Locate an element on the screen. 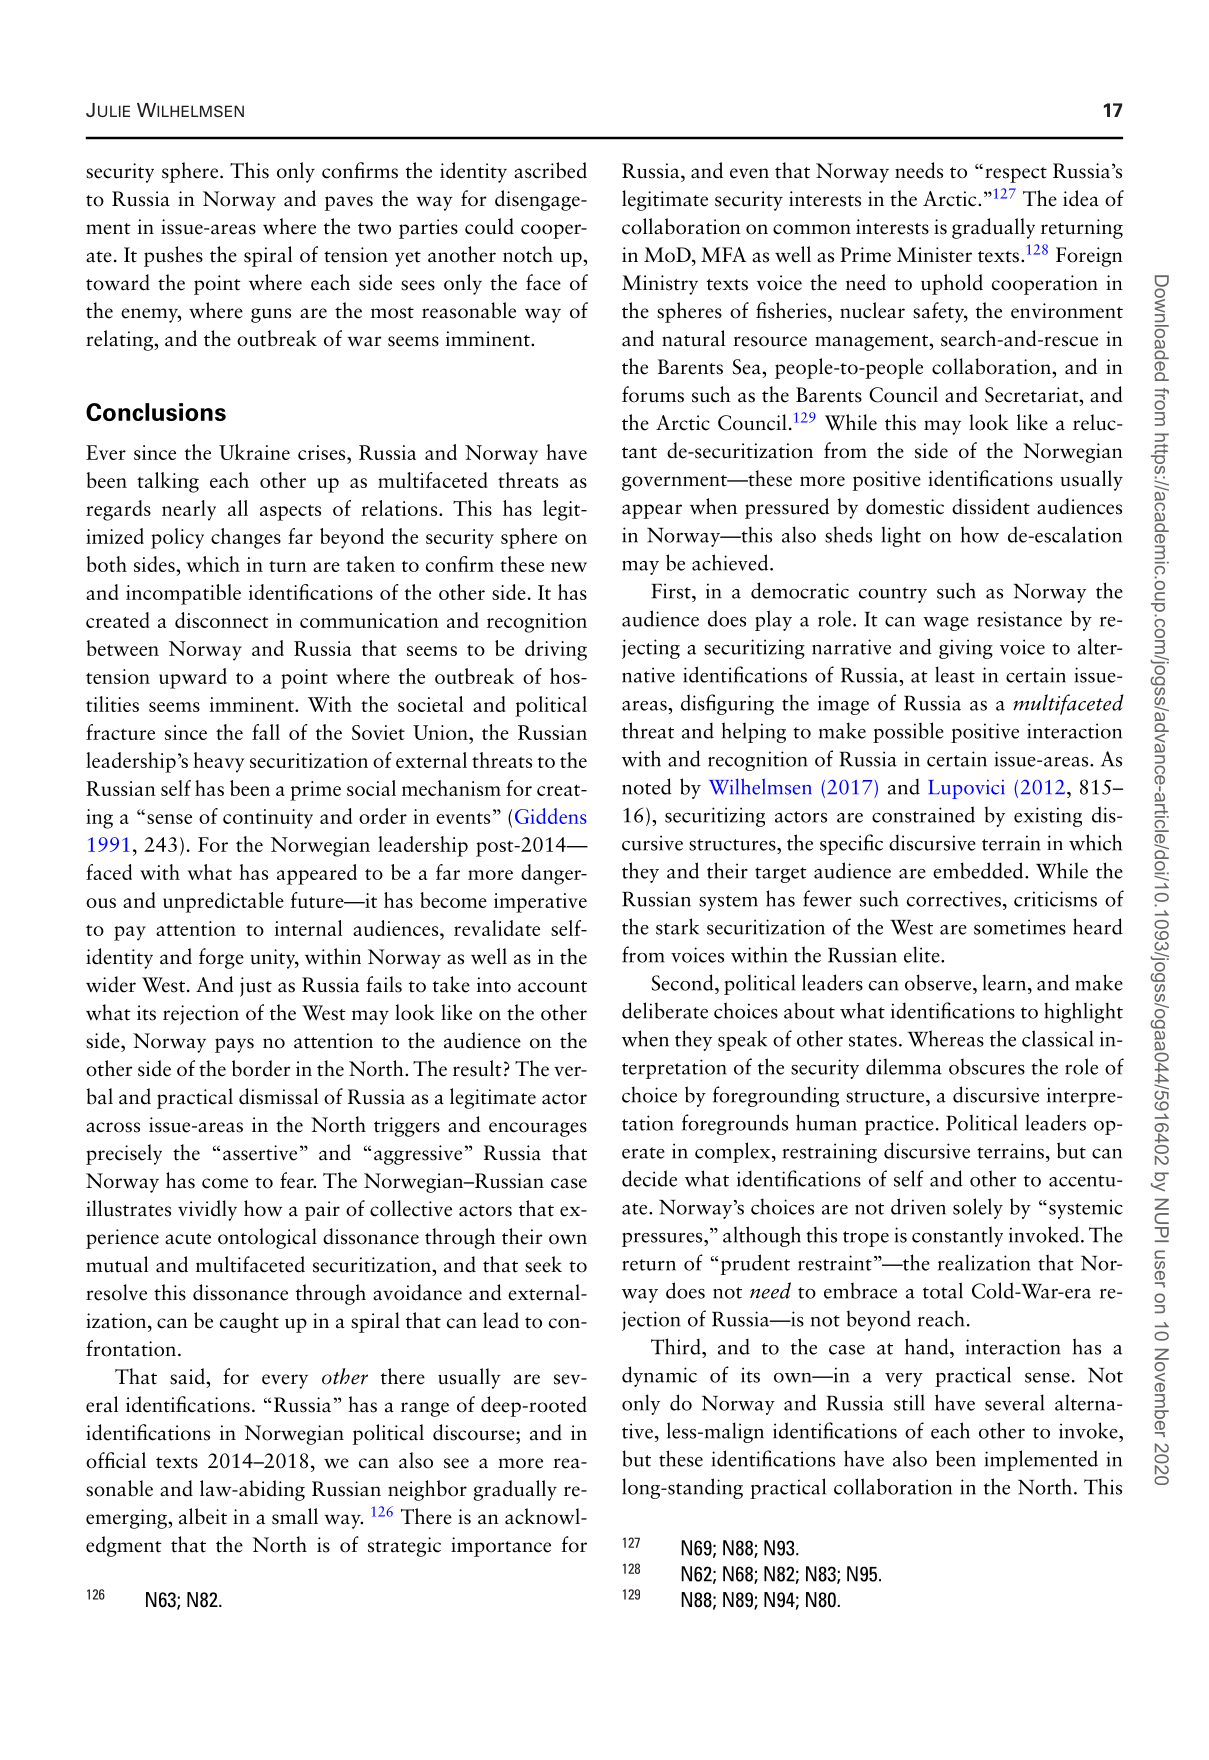 This screenshot has width=1209, height=1760. ascribed is located at coordinates (550, 170).
